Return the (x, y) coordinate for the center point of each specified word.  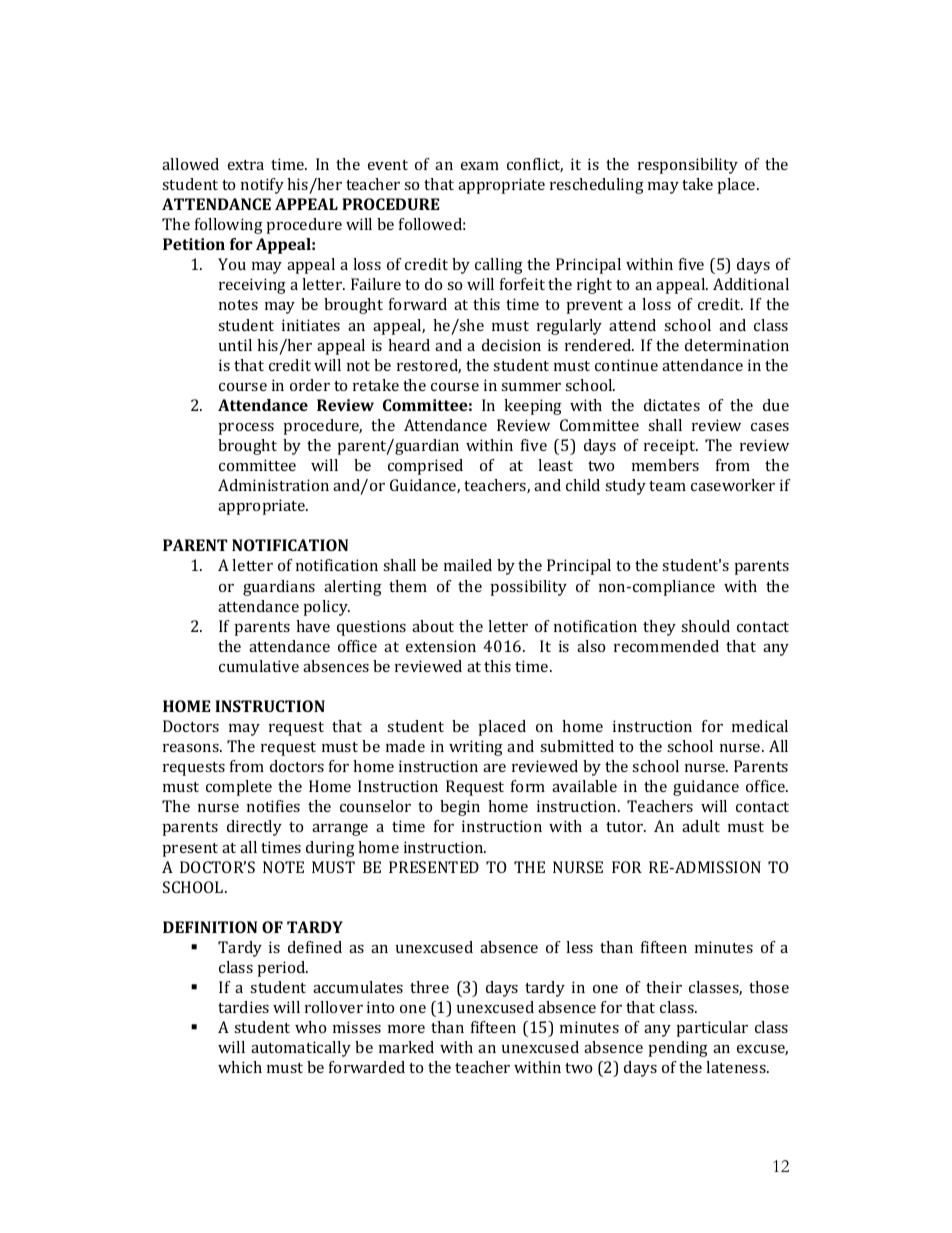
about (433, 626)
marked (406, 1047)
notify (262, 186)
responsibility (688, 166)
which (240, 1067)
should (705, 626)
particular (712, 1029)
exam (480, 166)
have (313, 626)
